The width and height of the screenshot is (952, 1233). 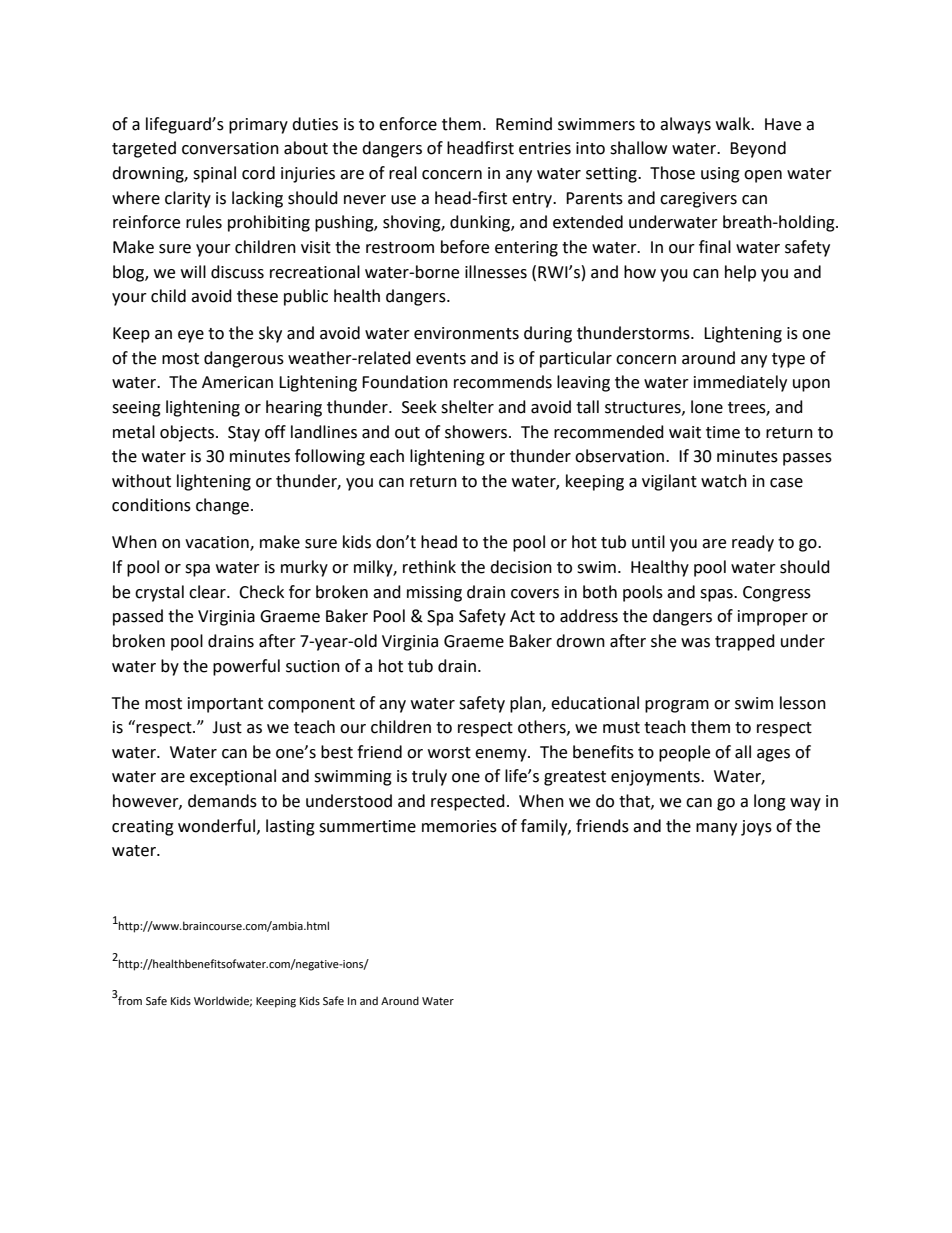 I want to click on watch, so click(x=724, y=481).
